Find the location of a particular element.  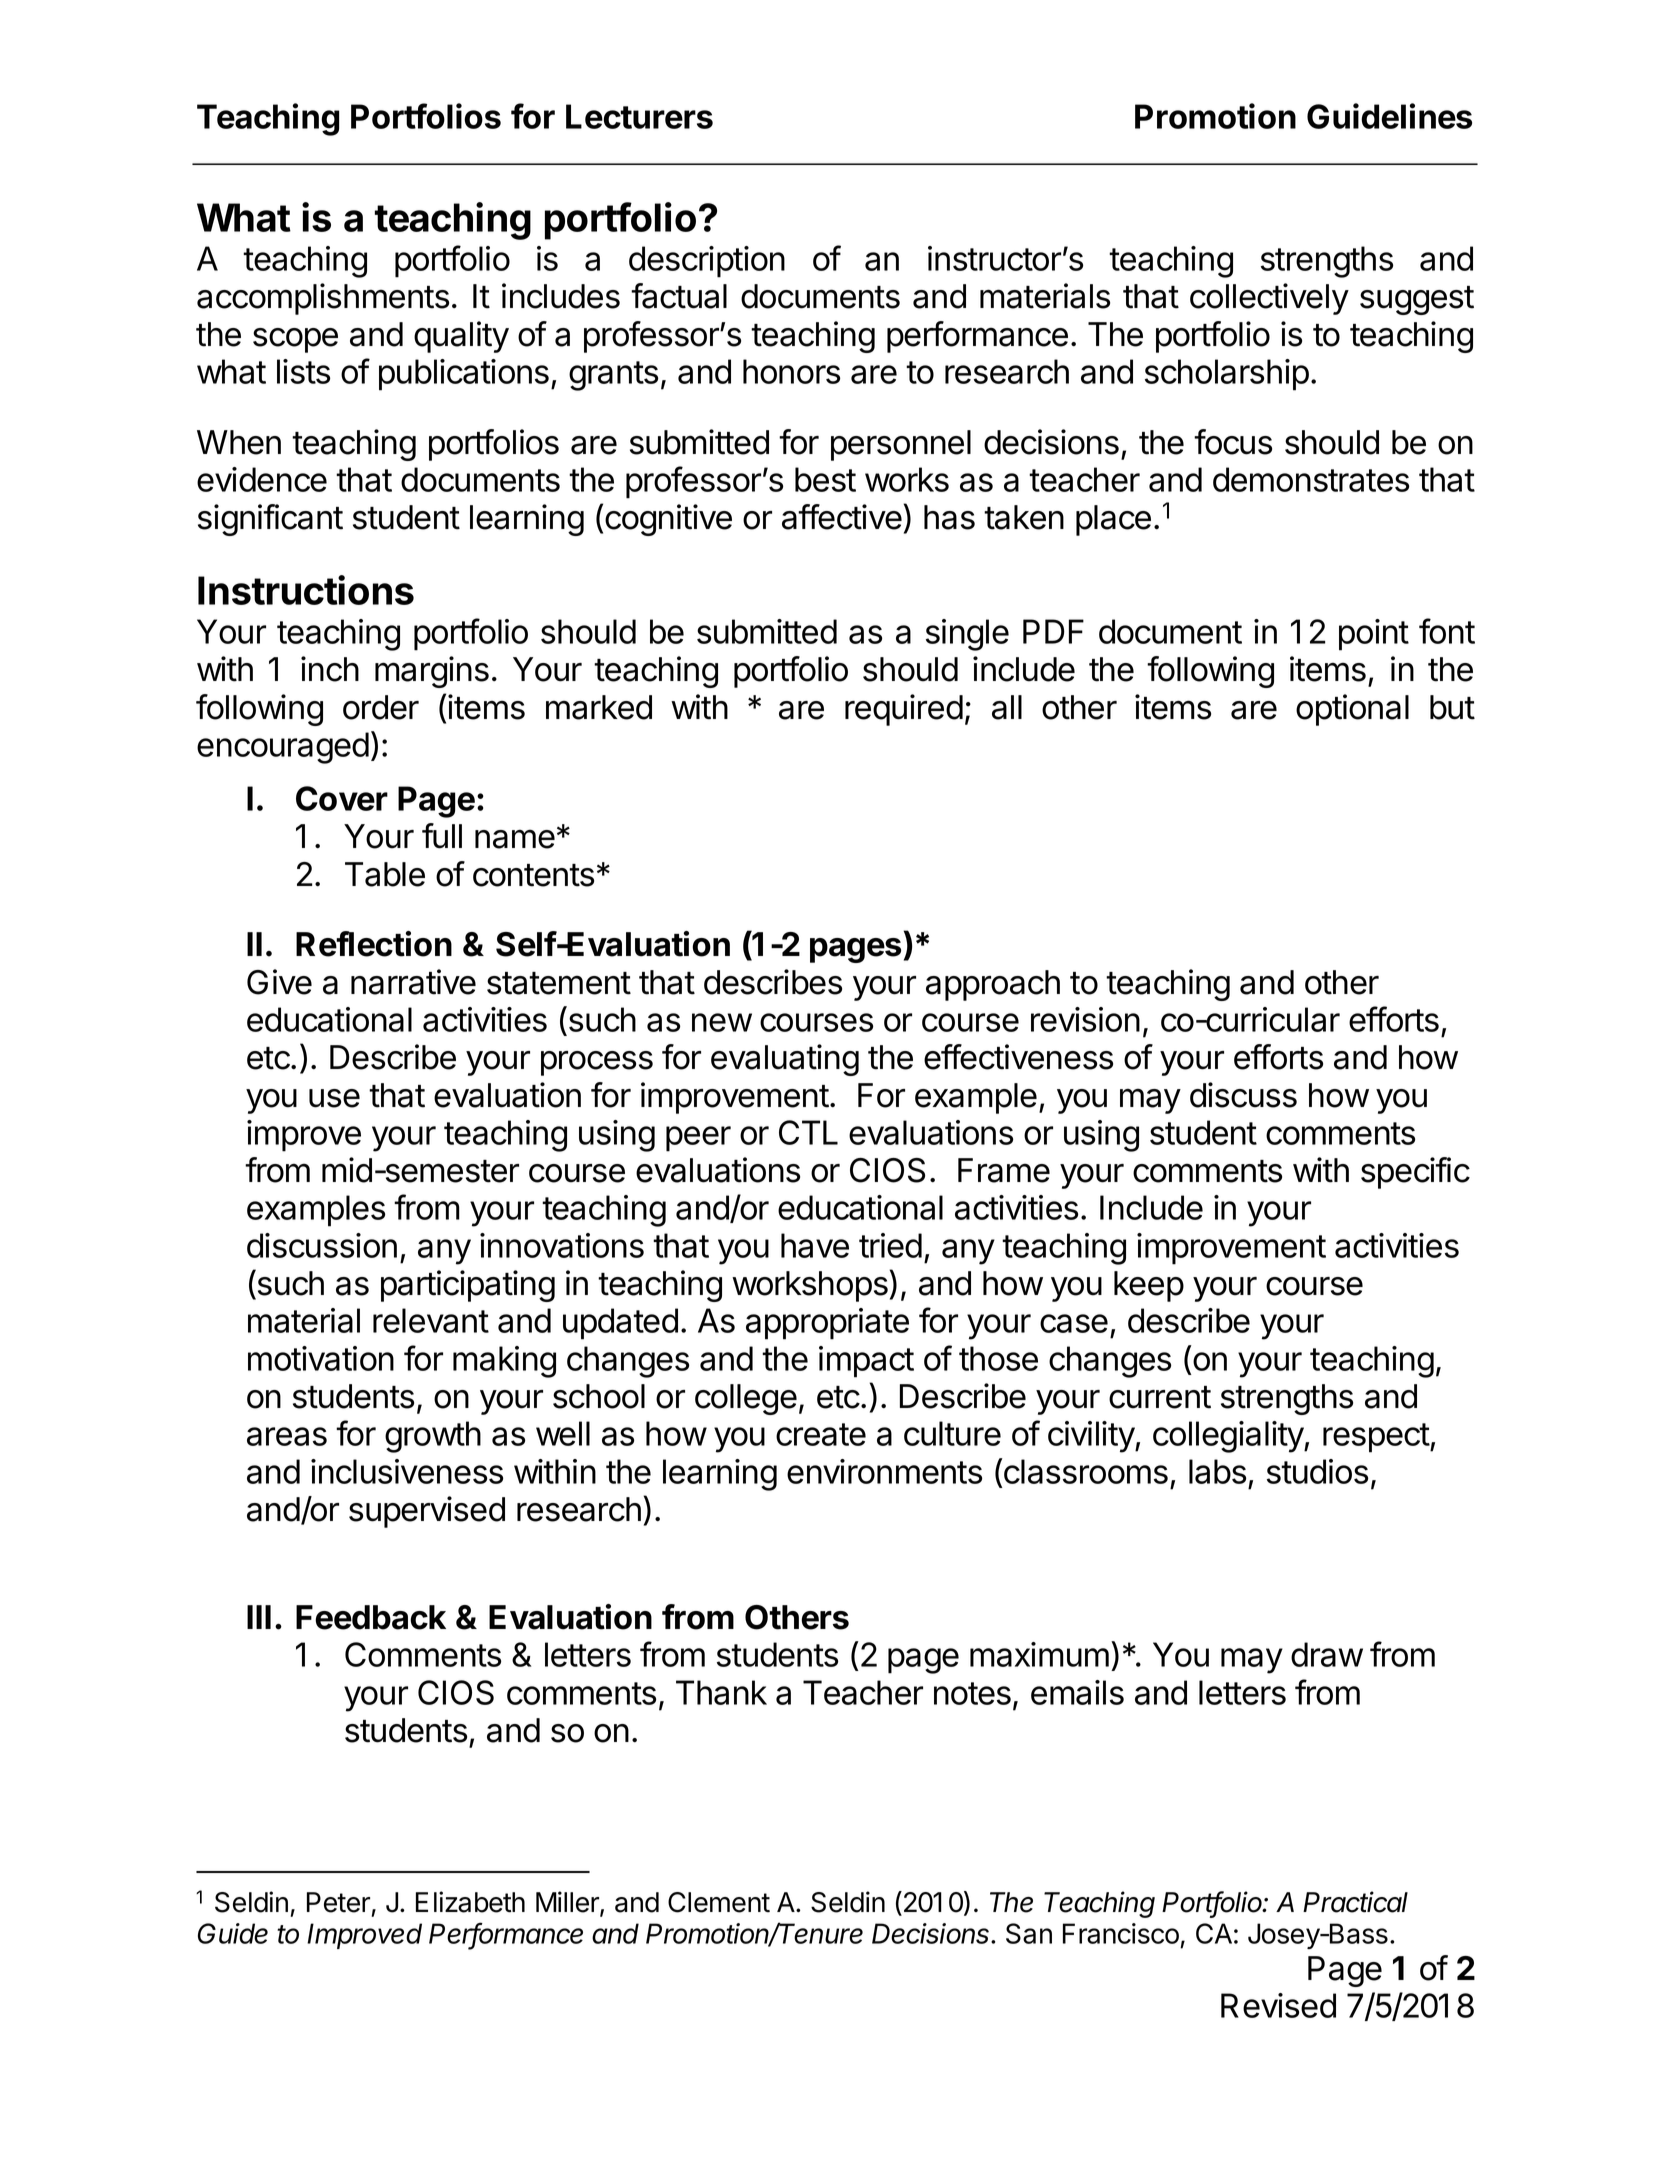

collectively is located at coordinates (1269, 299).
